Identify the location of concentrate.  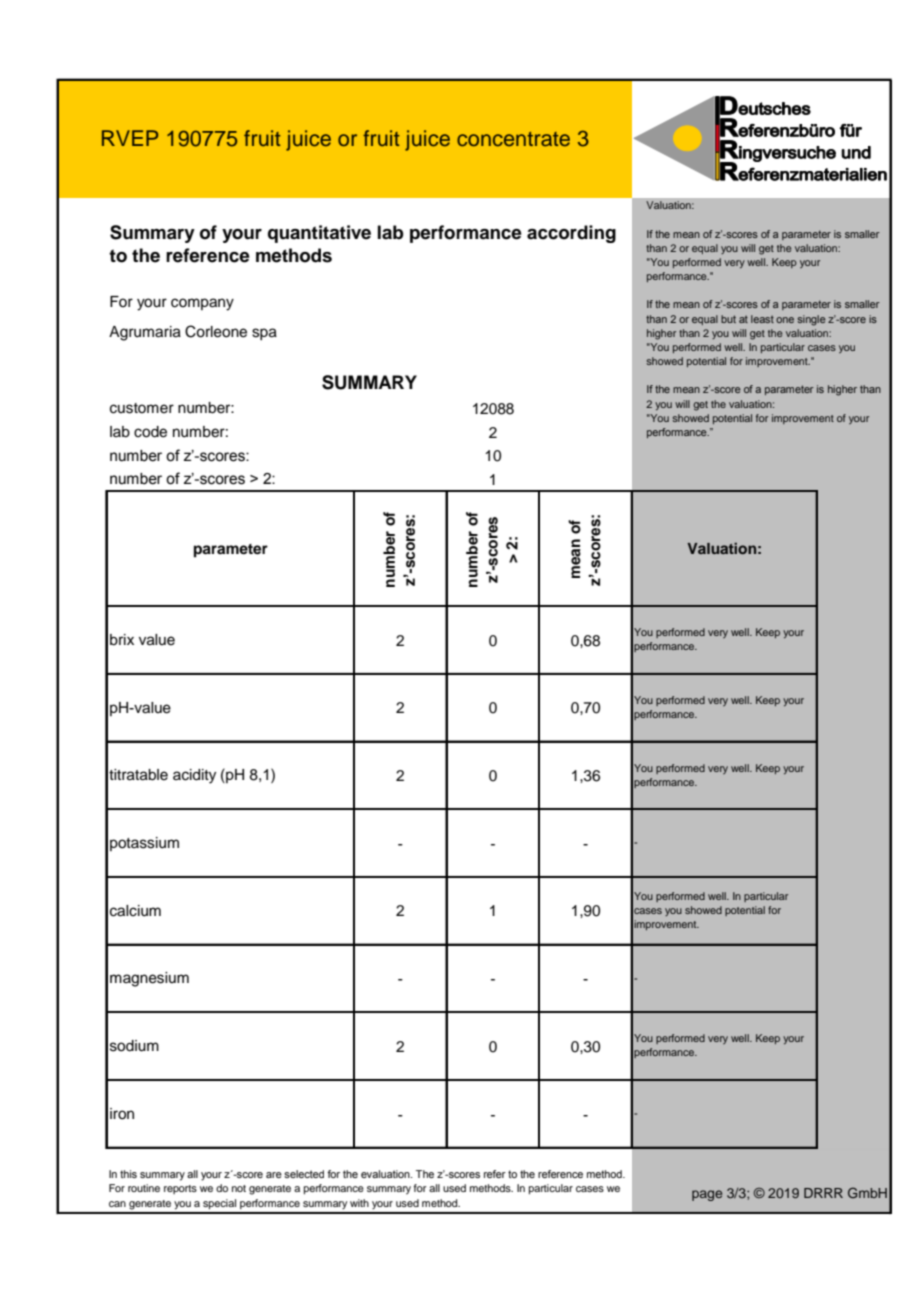
(513, 139).
